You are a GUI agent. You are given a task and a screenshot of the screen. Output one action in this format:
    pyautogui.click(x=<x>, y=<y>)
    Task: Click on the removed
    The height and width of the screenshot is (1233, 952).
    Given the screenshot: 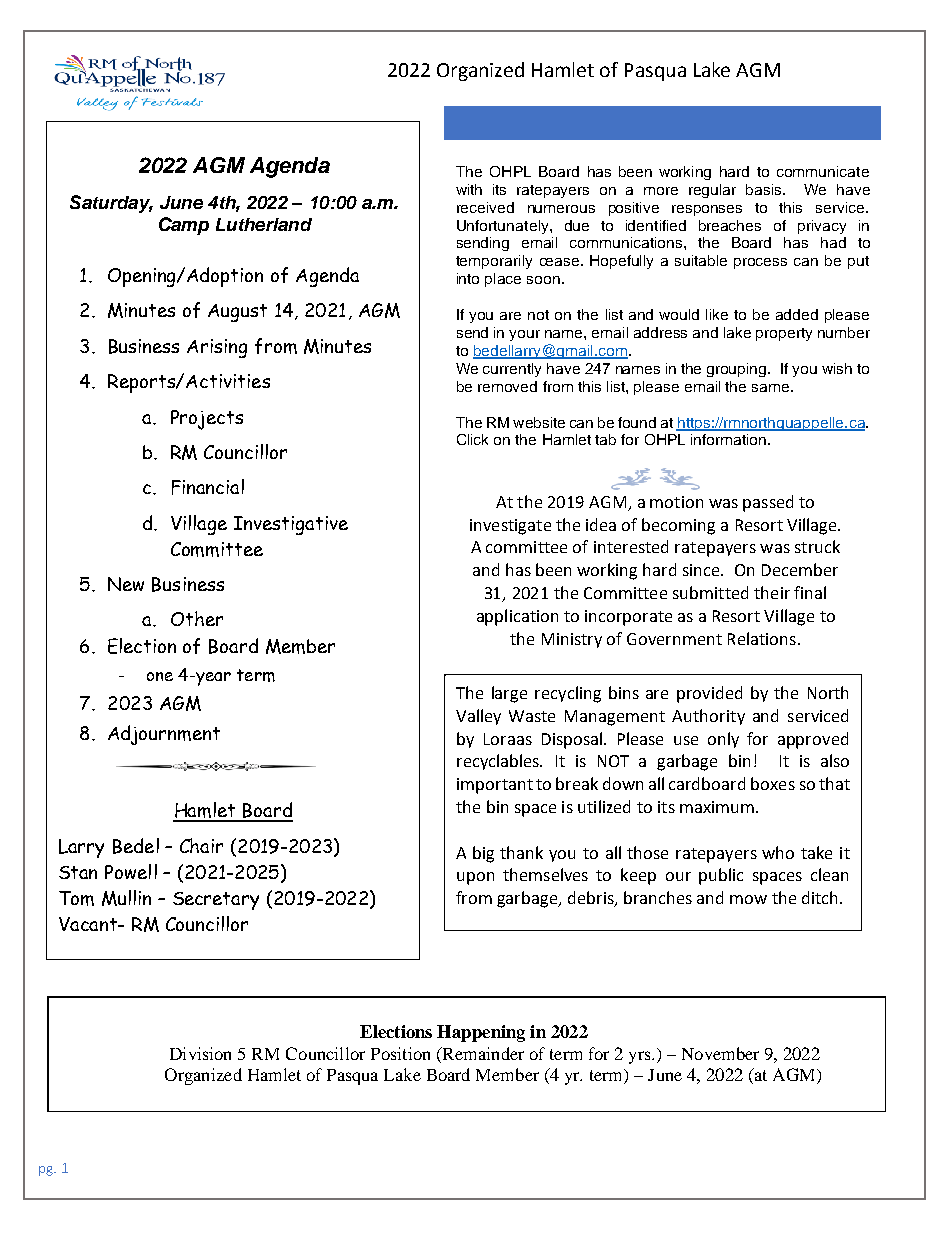 What is the action you would take?
    pyautogui.click(x=507, y=386)
